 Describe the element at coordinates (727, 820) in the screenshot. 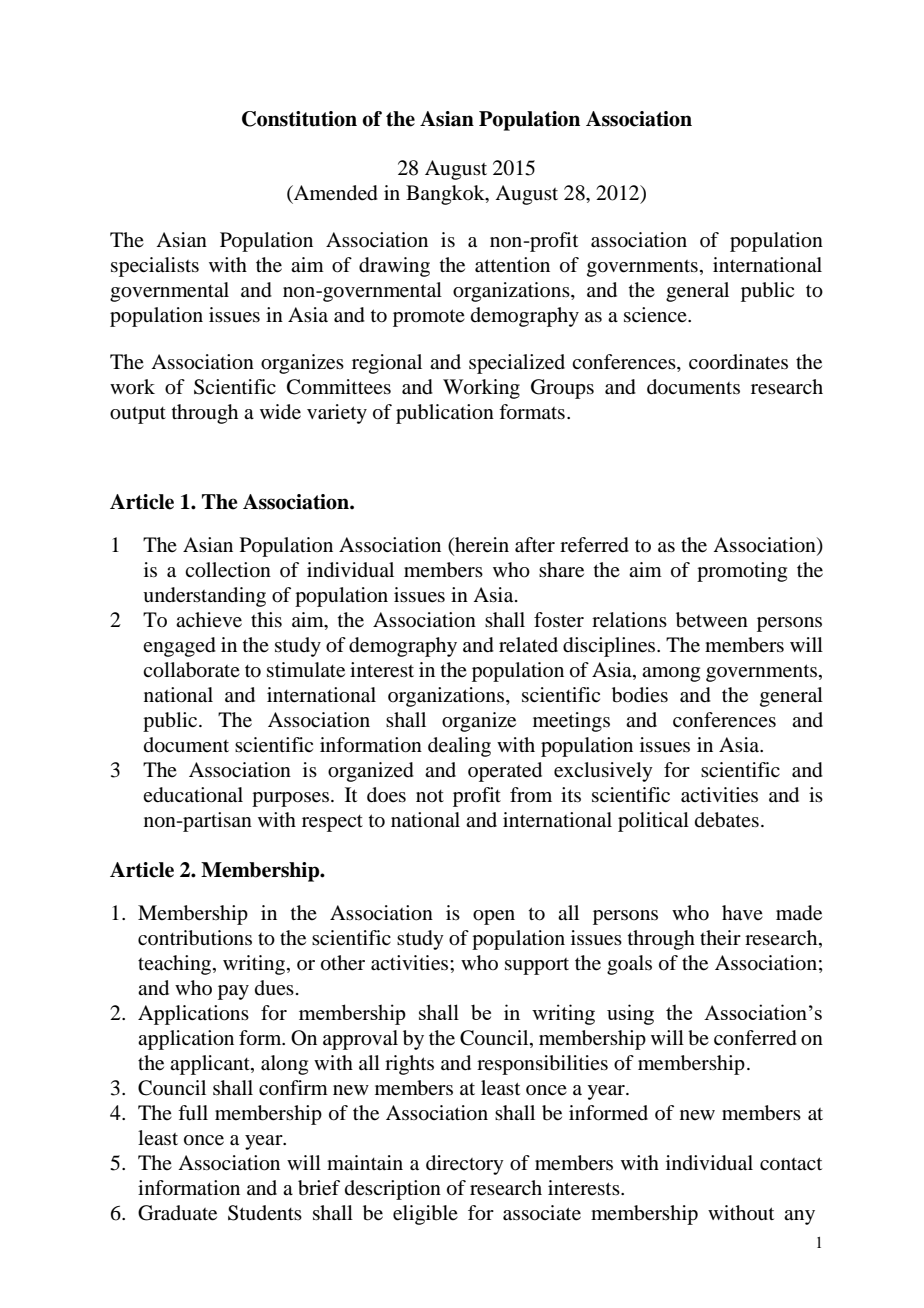

I see `debates` at that location.
